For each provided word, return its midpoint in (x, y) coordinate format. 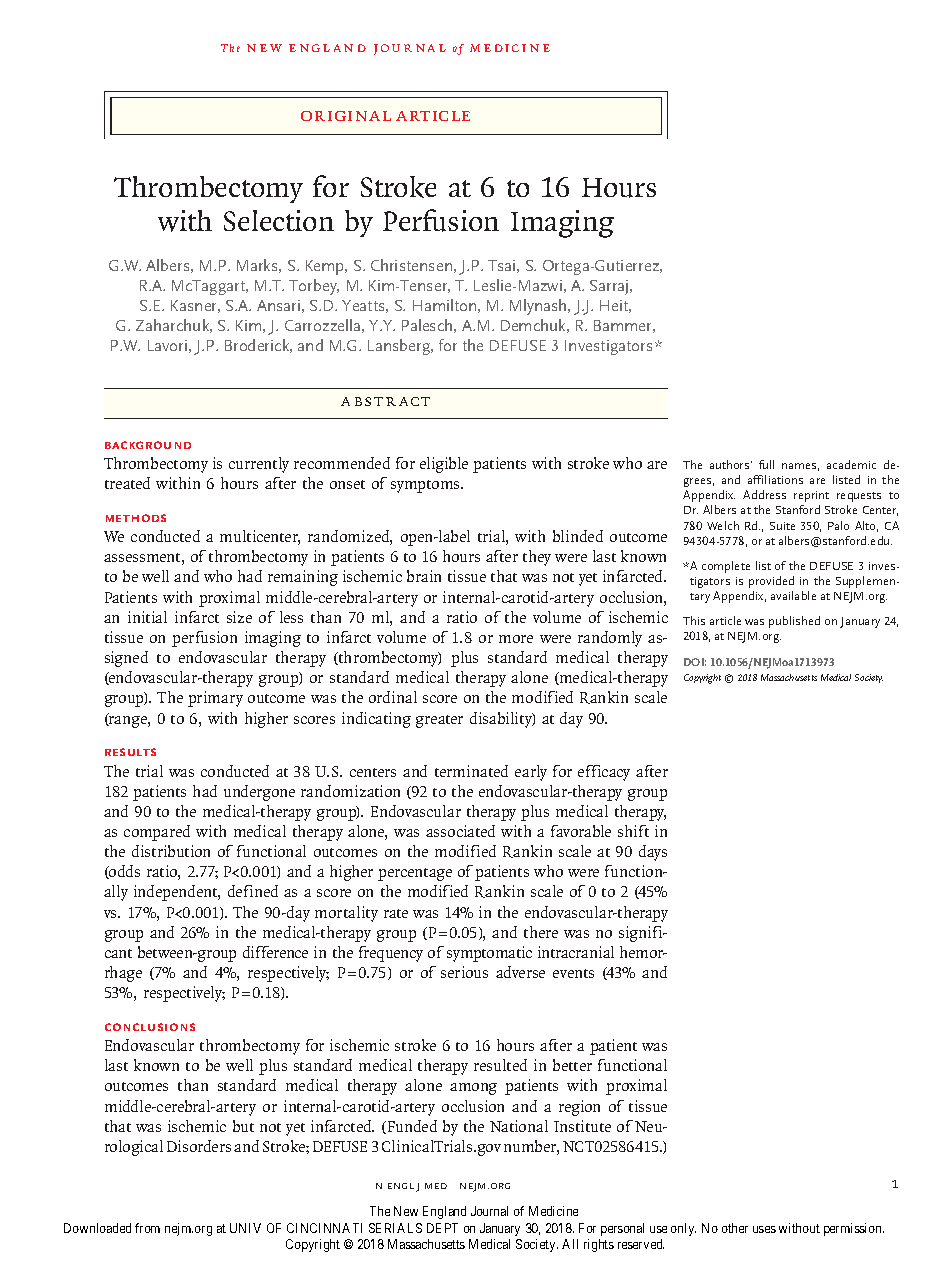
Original (346, 116)
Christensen (411, 265)
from (147, 1228)
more (516, 639)
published (794, 622)
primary (215, 699)
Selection (279, 220)
